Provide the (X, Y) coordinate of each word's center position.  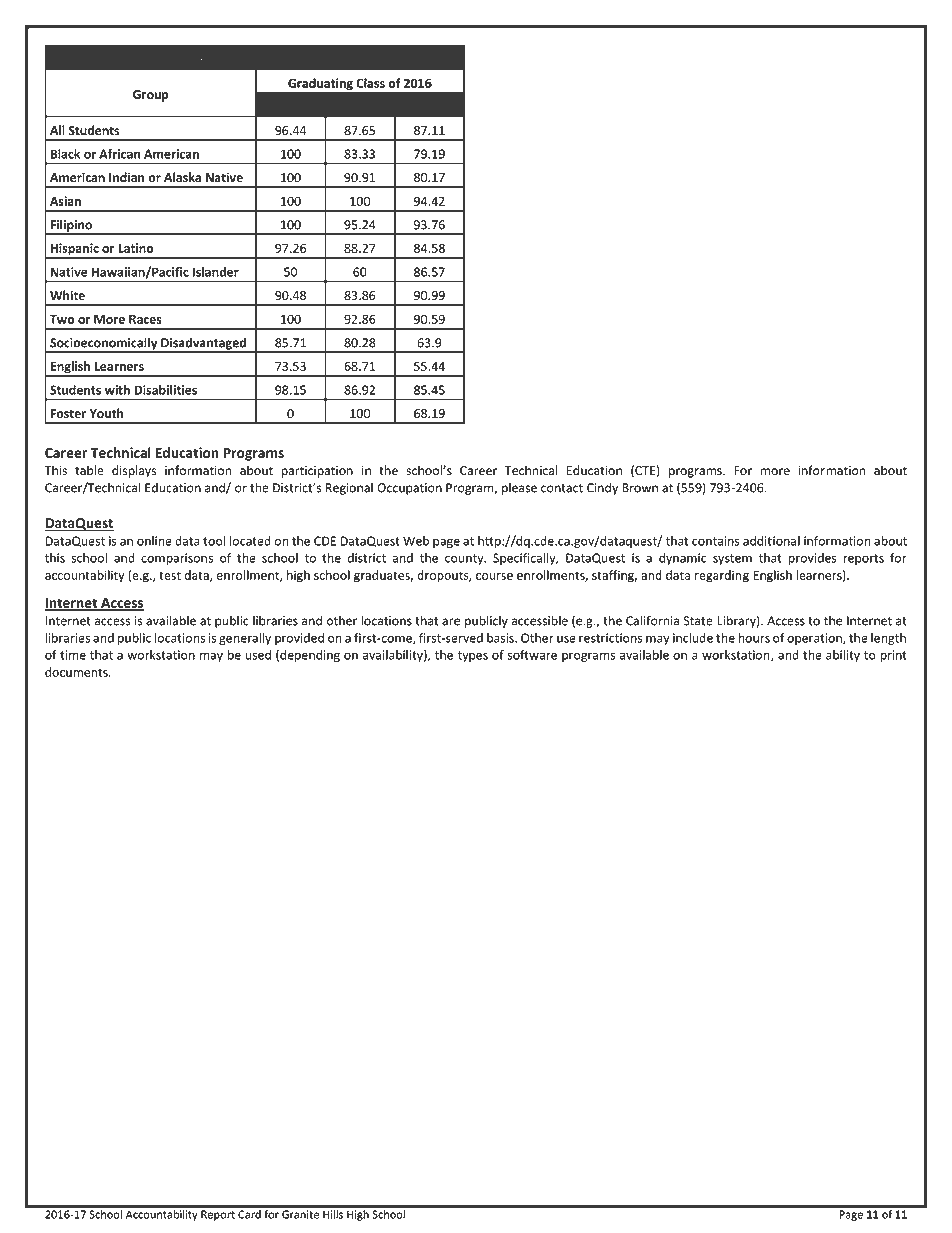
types (472, 656)
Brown (640, 488)
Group (151, 96)
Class (370, 83)
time (73, 655)
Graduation (290, 60)
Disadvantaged (203, 345)
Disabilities (166, 390)
